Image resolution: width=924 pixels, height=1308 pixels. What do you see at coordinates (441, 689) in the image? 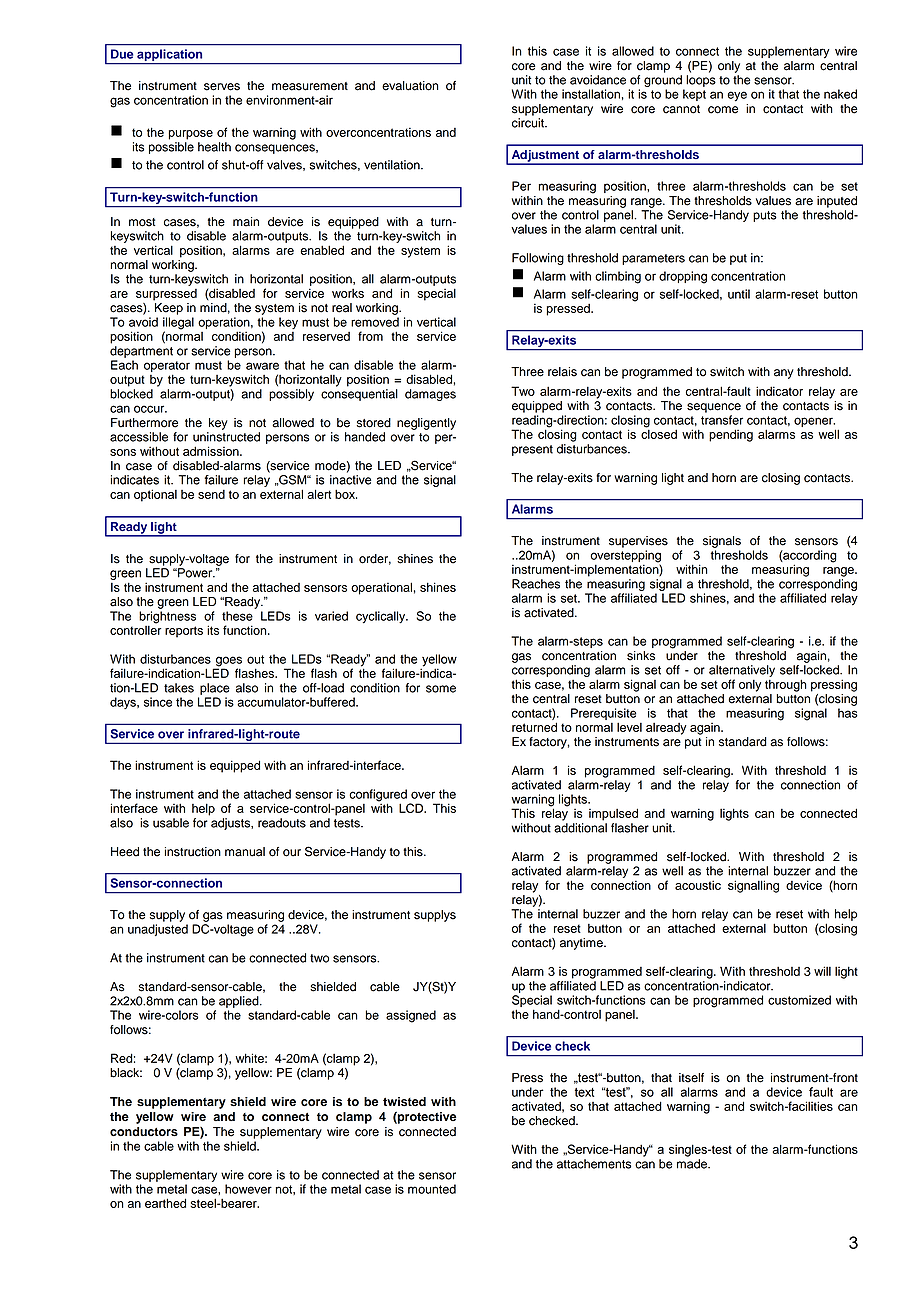
I see `some` at bounding box center [441, 689].
